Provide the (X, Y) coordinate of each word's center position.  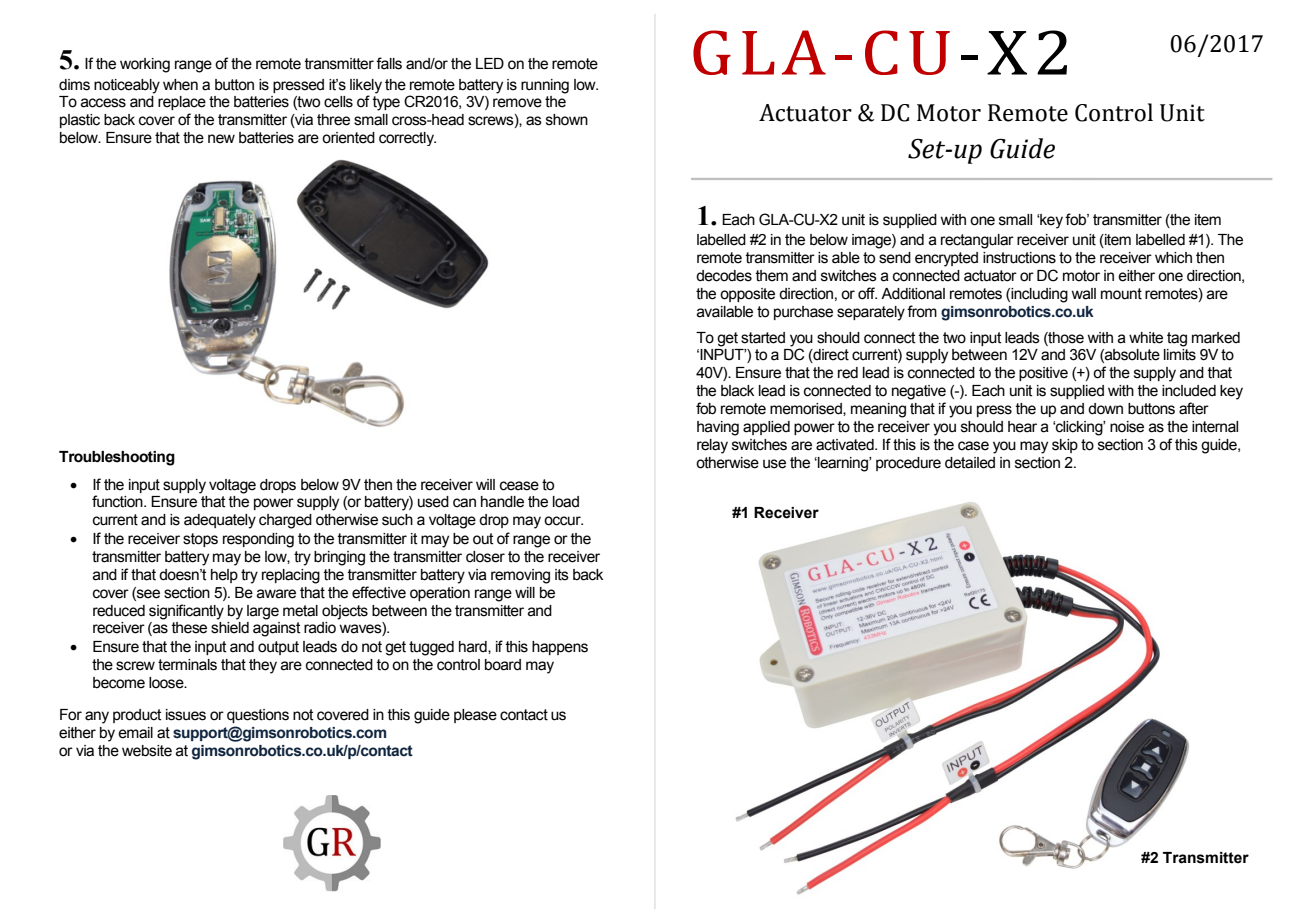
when (180, 85)
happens (560, 648)
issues (186, 715)
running (545, 86)
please (475, 716)
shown (567, 120)
